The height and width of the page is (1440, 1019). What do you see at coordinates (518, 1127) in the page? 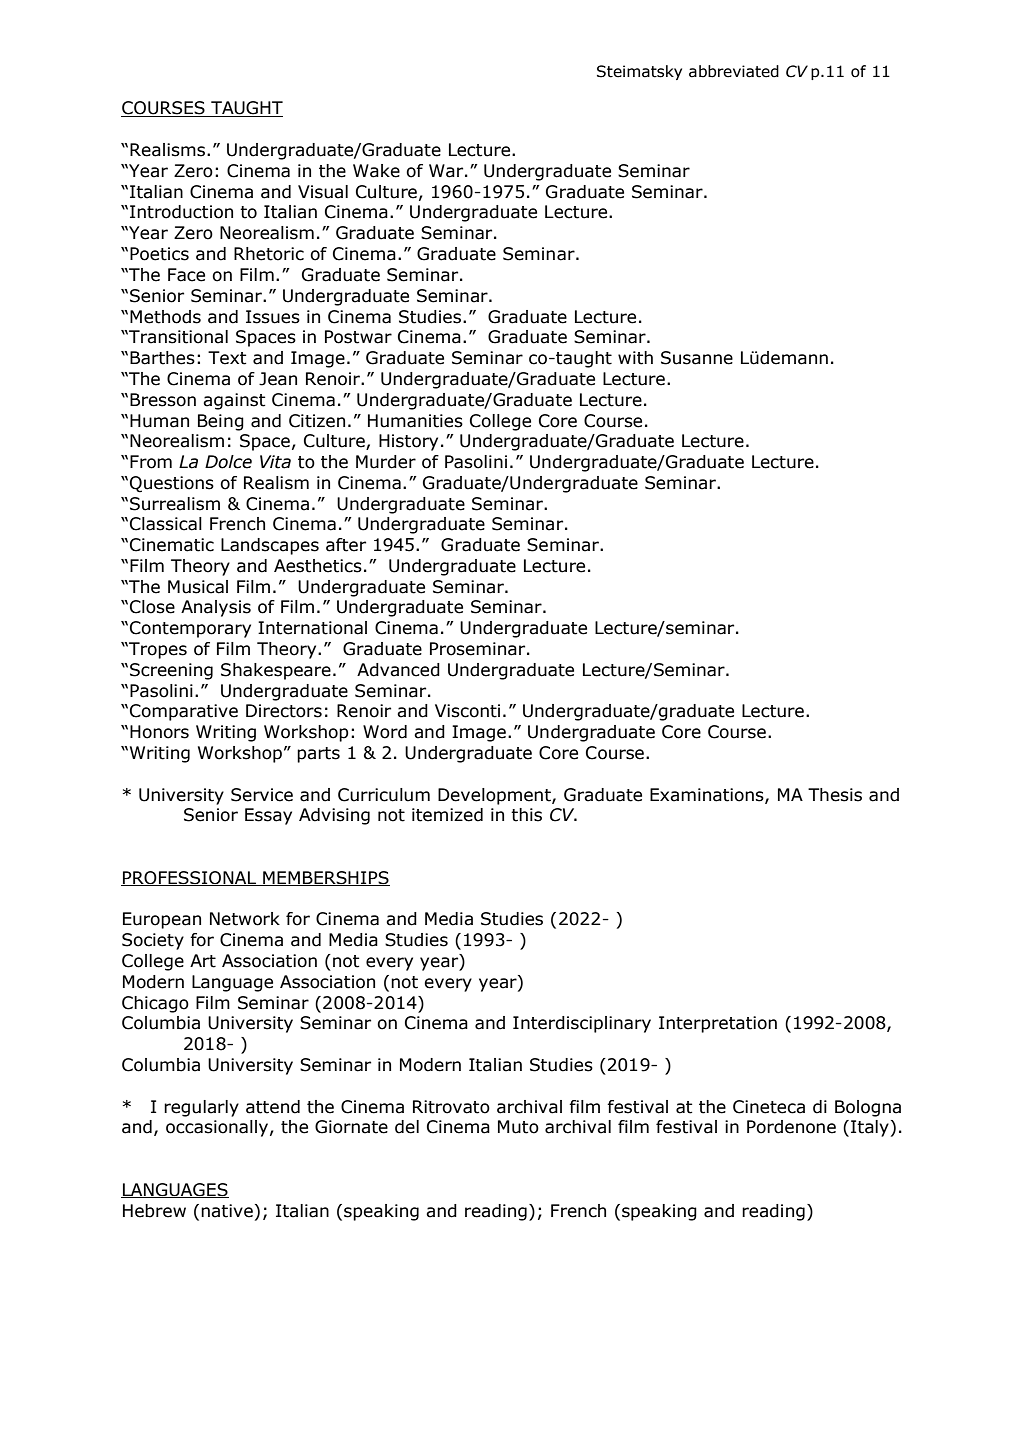
I see `Muto` at bounding box center [518, 1127].
